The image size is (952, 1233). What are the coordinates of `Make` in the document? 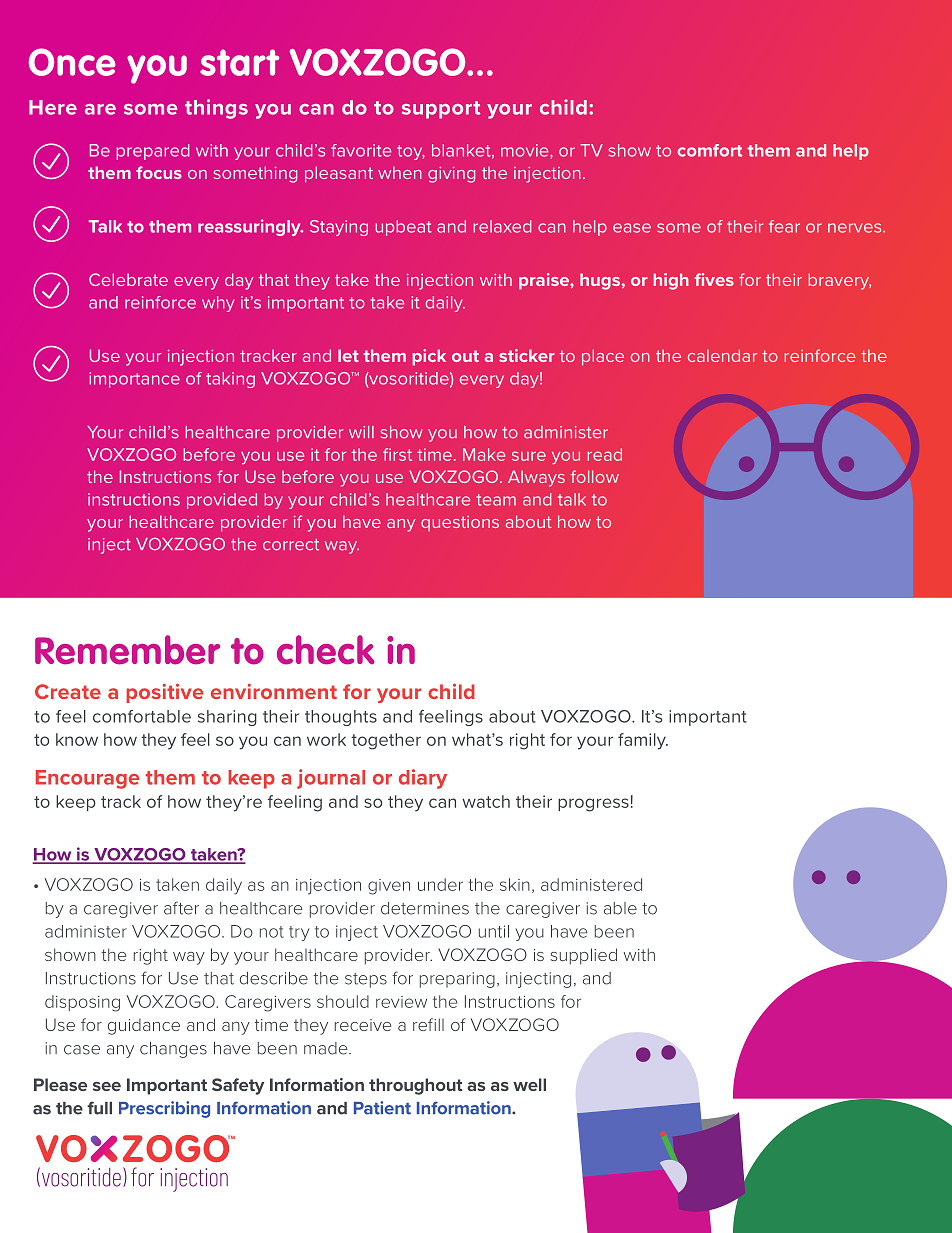 It's located at (484, 454).
